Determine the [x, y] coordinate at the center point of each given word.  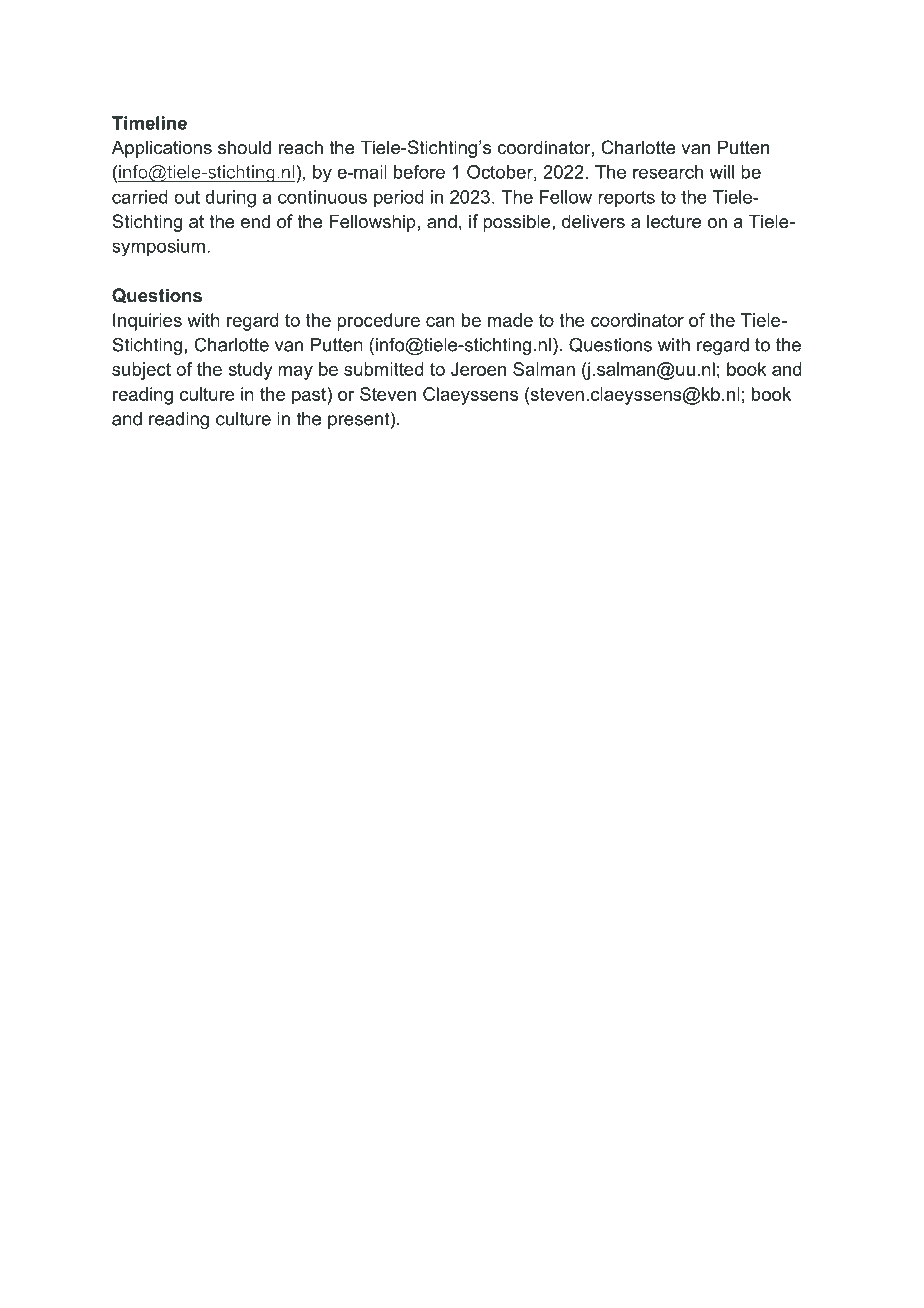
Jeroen [478, 369]
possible [518, 223]
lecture [674, 221]
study [250, 371]
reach [301, 147]
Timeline [149, 123]
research [668, 172]
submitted [384, 369]
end [255, 221]
